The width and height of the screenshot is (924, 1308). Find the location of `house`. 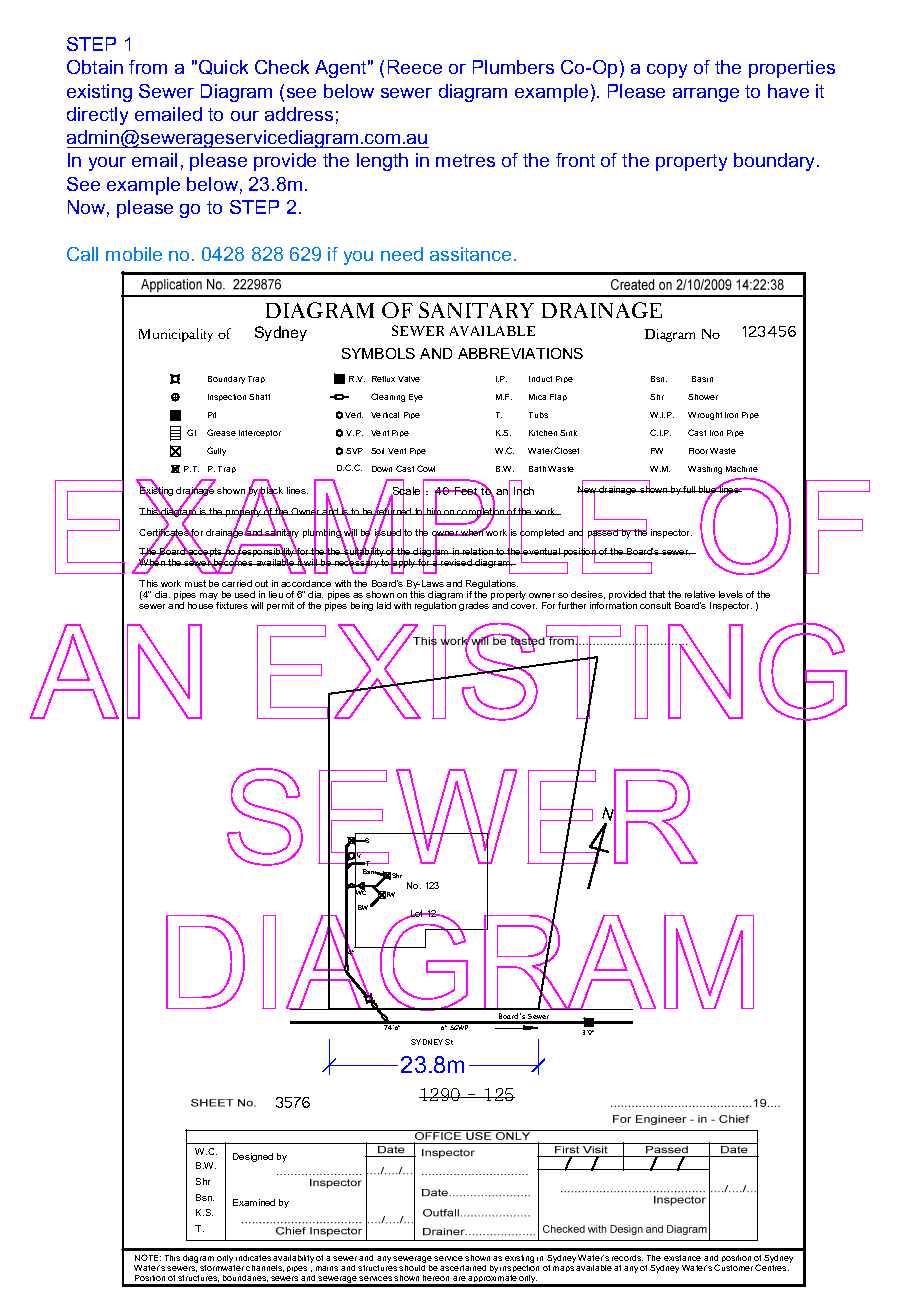

house is located at coordinates (200, 605).
